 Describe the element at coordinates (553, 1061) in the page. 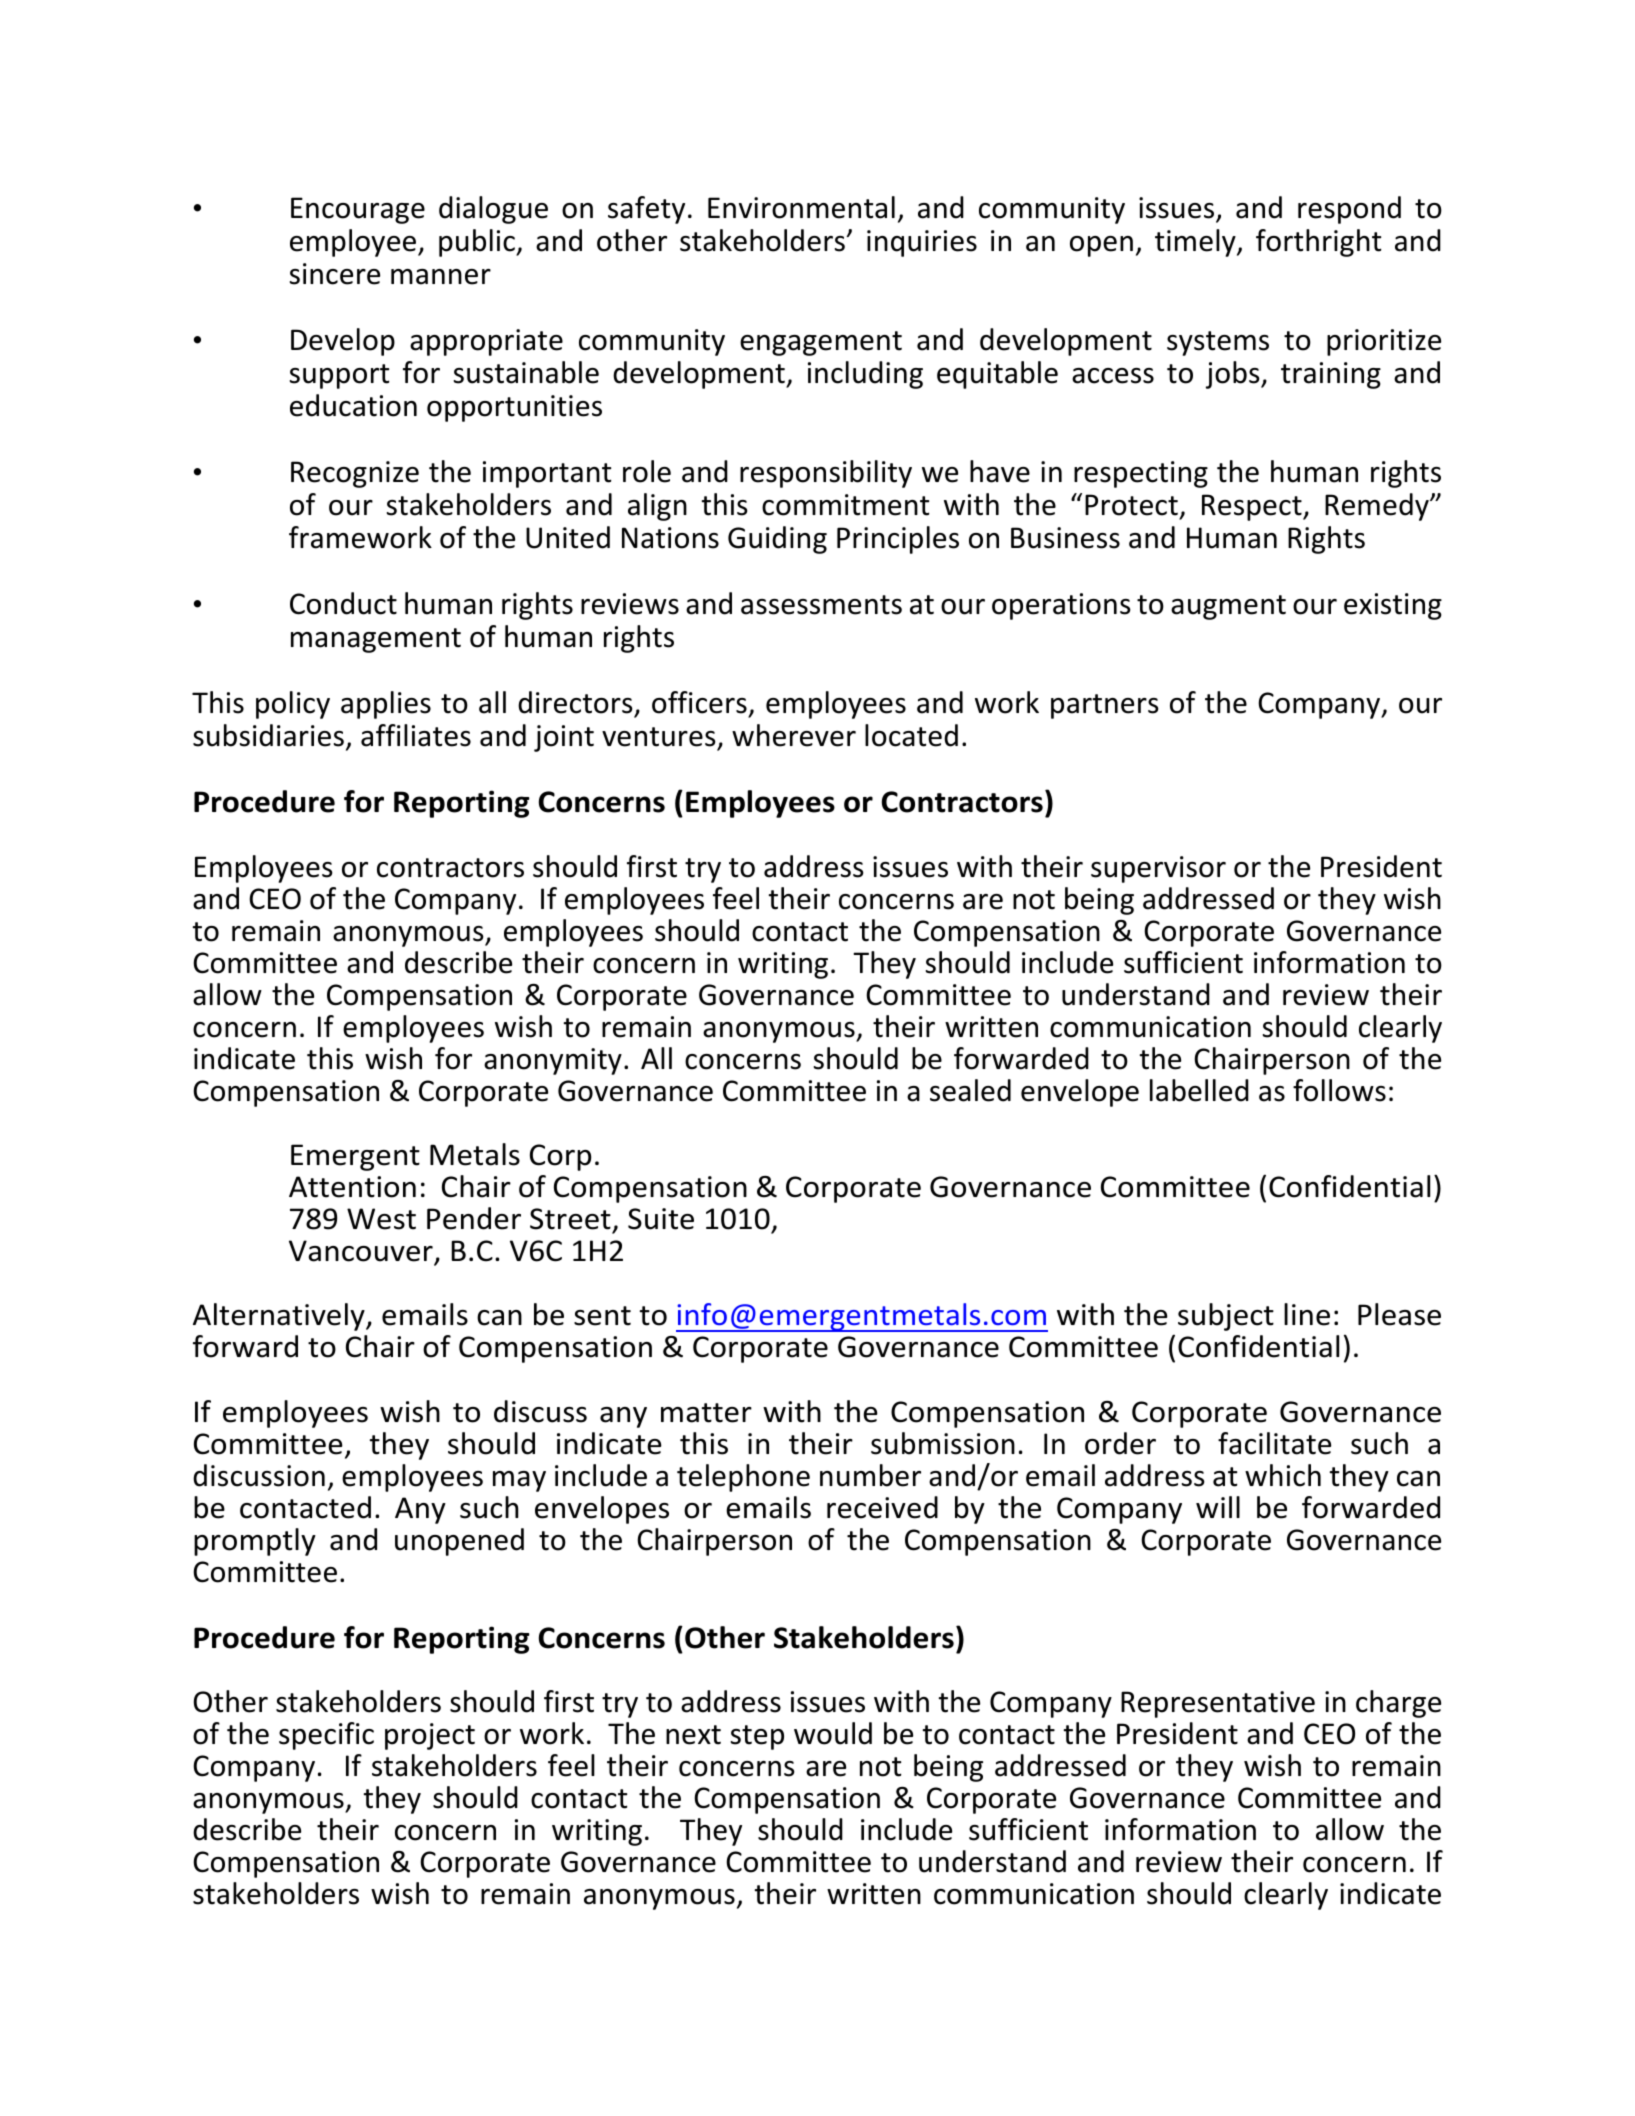

I see `anonymity` at that location.
